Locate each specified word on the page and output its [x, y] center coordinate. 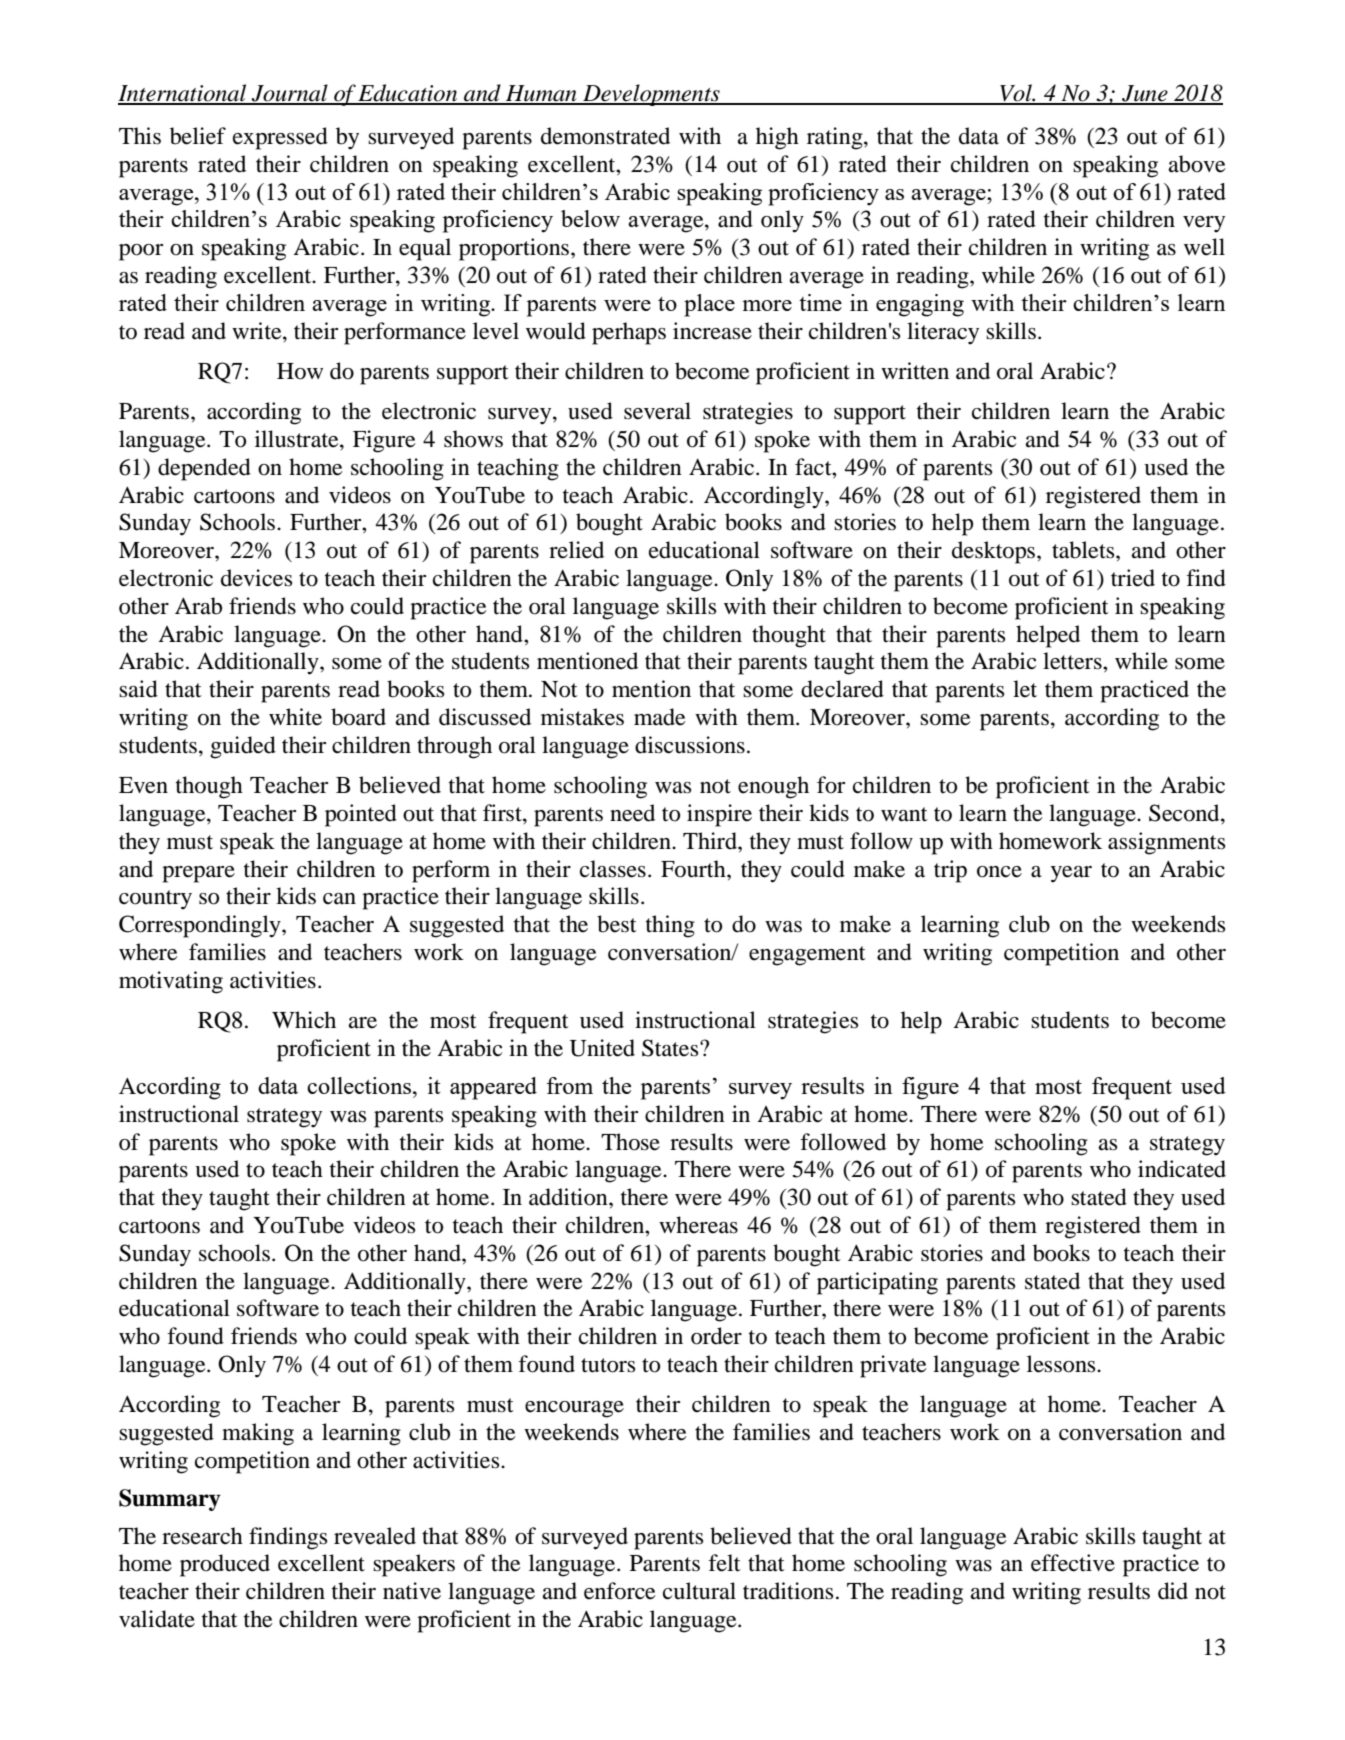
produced [225, 1565]
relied [576, 550]
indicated [1182, 1169]
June [1145, 94]
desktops [995, 552]
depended [204, 469]
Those [630, 1142]
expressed [280, 138]
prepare [198, 874]
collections [360, 1085]
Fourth [694, 869]
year [1071, 874]
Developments [651, 95]
